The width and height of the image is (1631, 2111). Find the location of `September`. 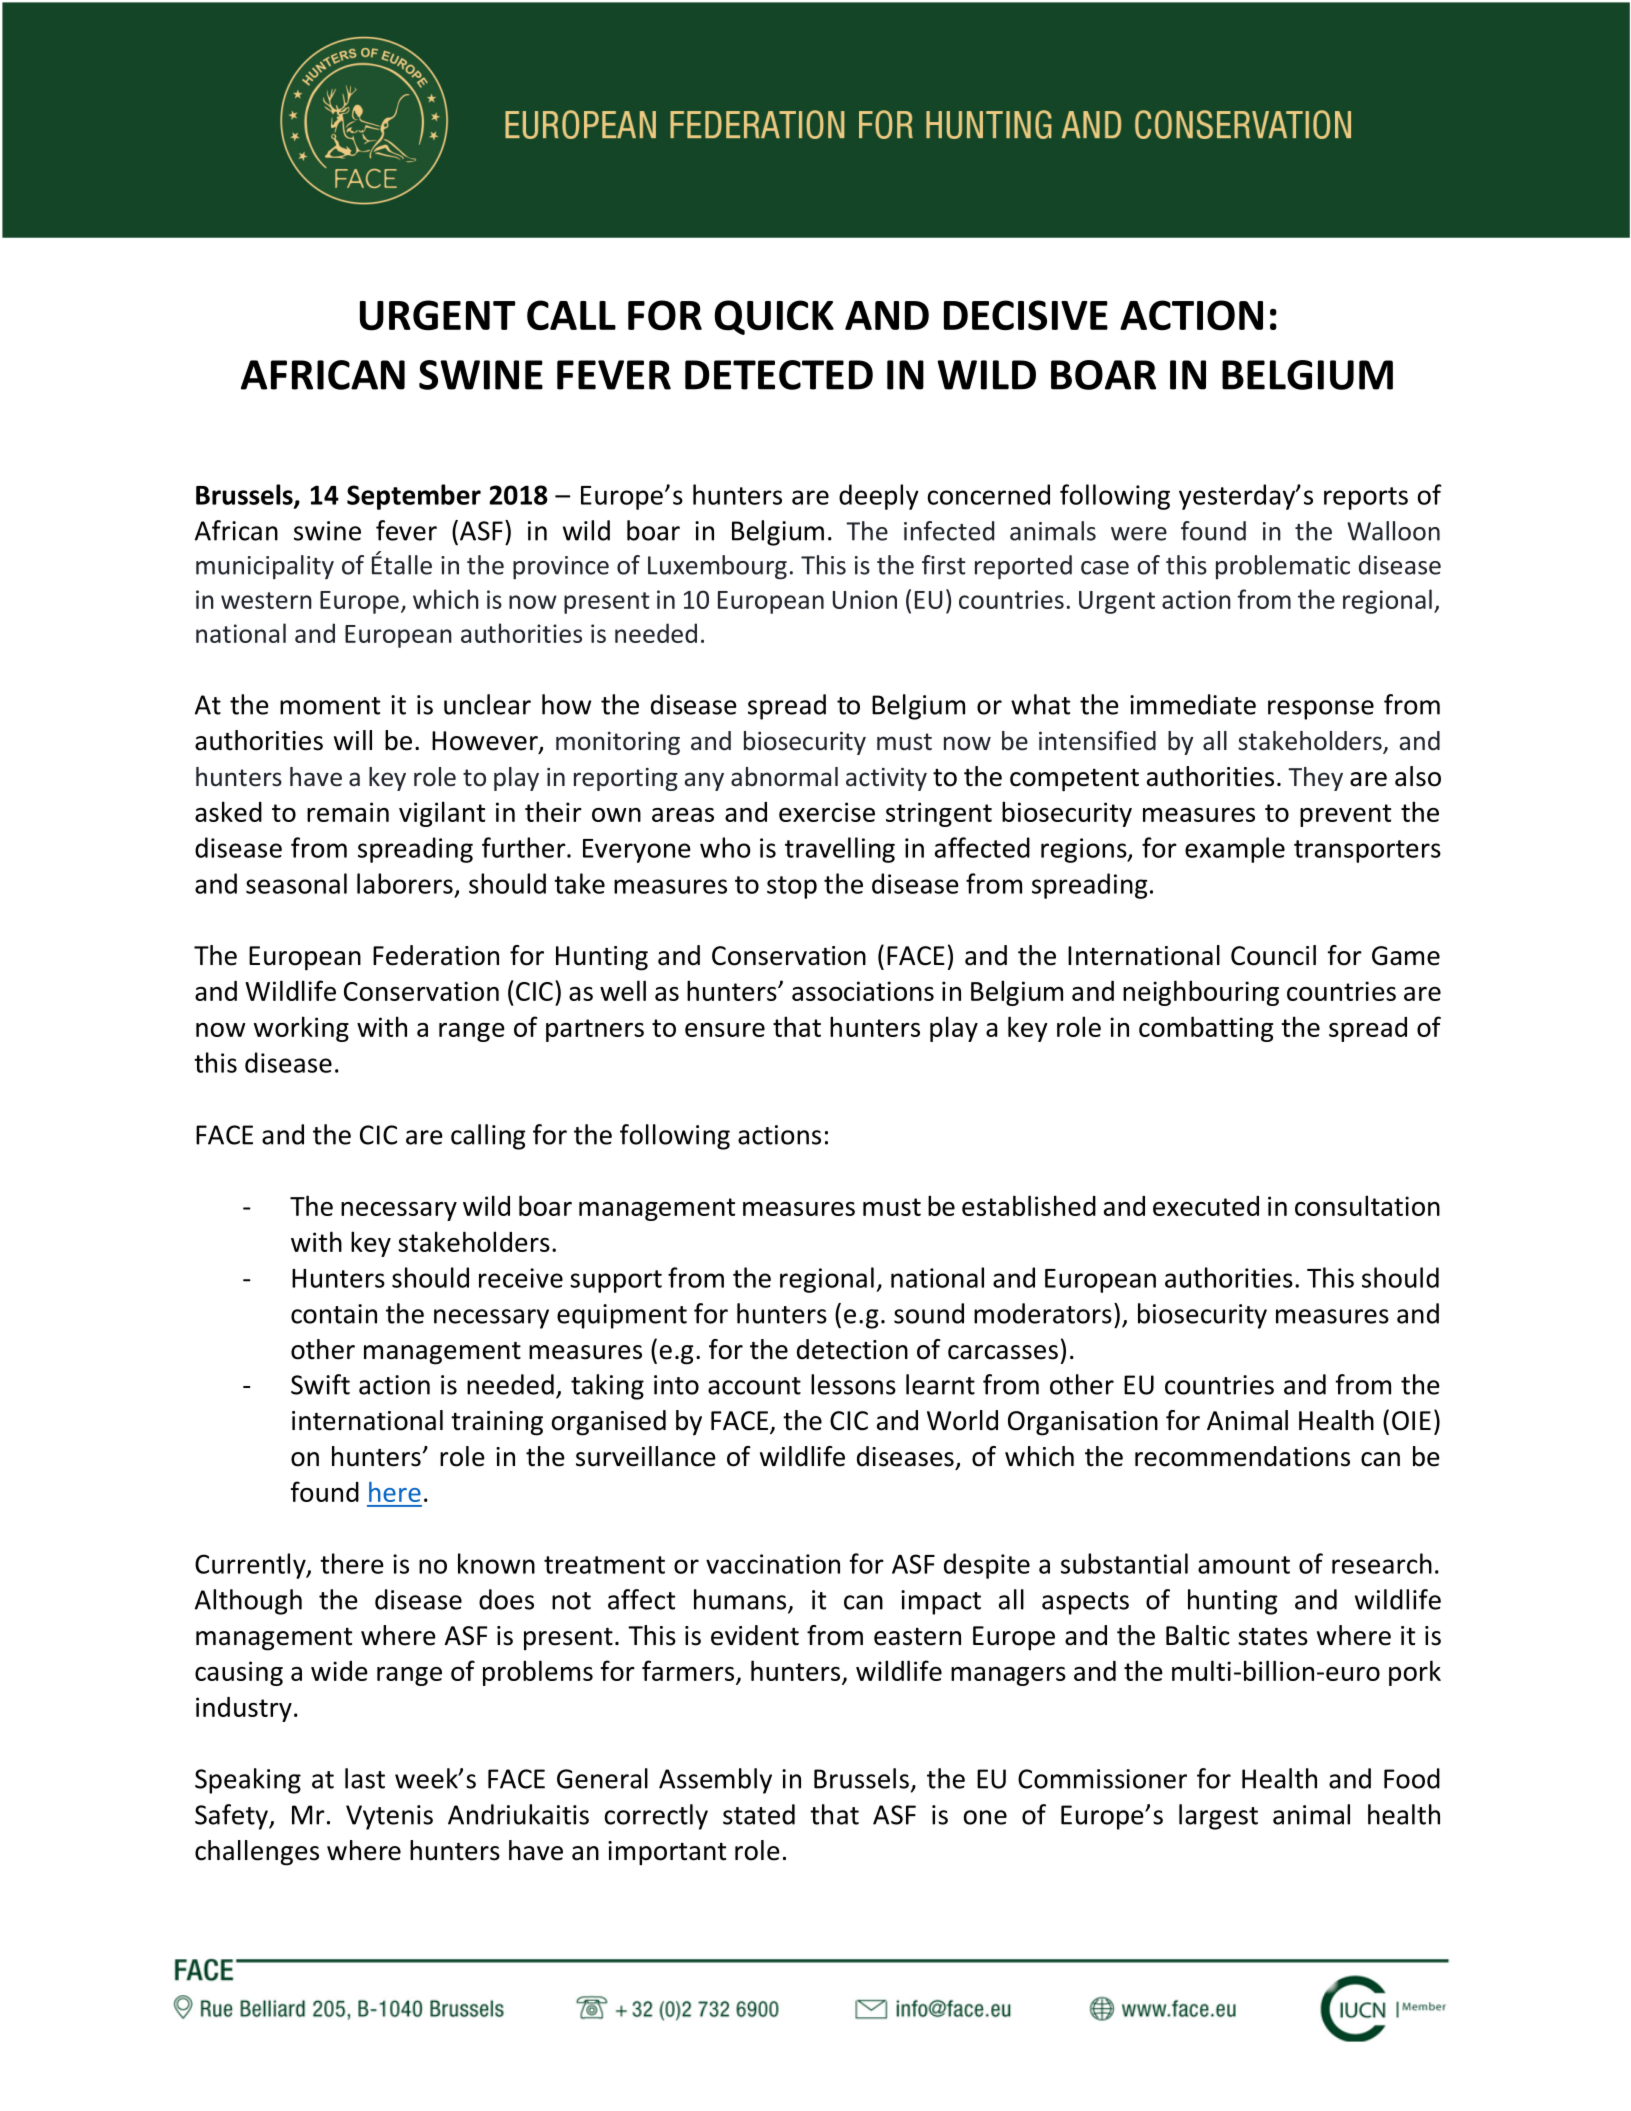

September is located at coordinates (414, 497).
